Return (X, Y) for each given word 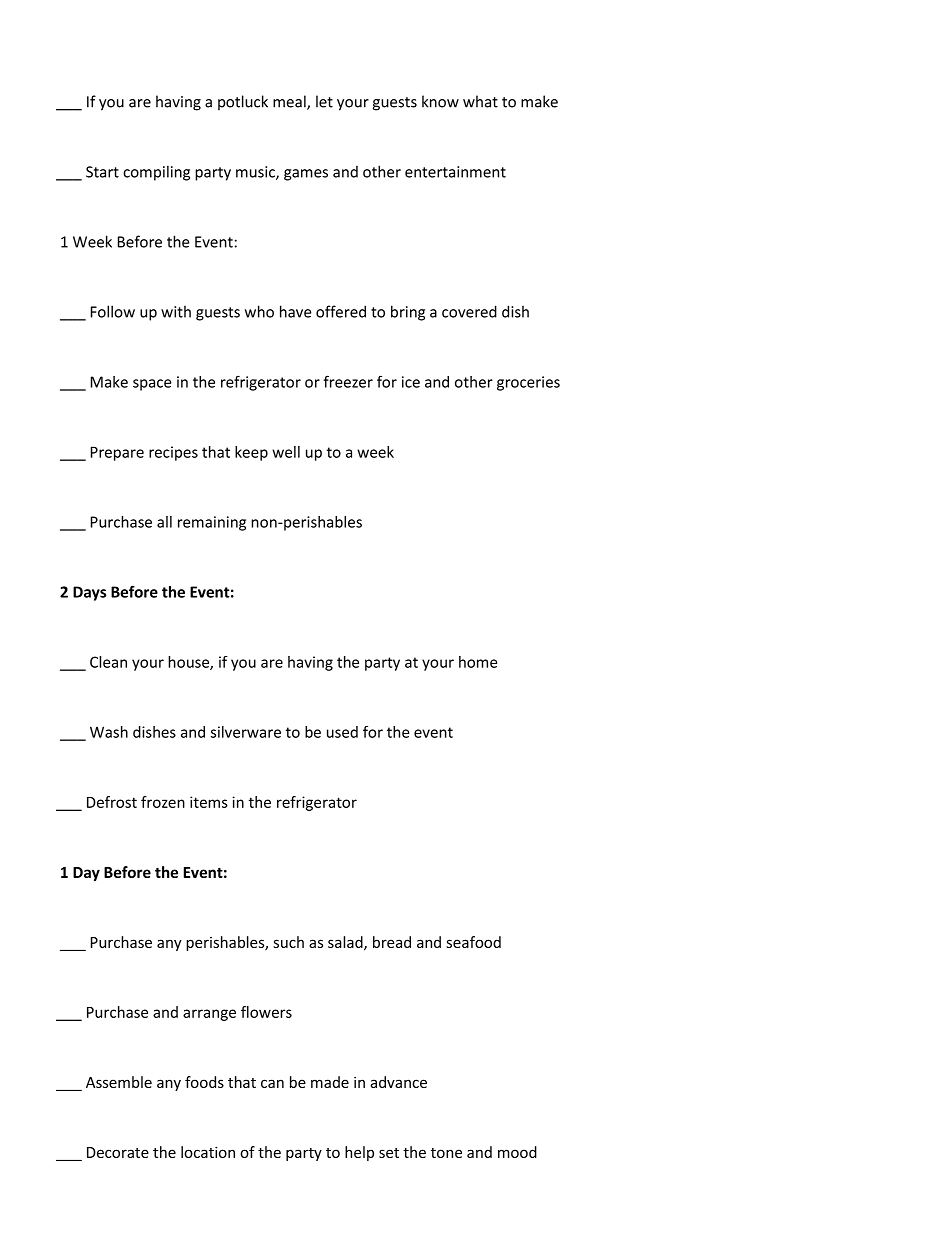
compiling (156, 173)
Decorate (118, 1152)
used (342, 732)
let (324, 101)
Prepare (117, 453)
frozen (163, 802)
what (480, 101)
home (478, 662)
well (286, 452)
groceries (528, 383)
